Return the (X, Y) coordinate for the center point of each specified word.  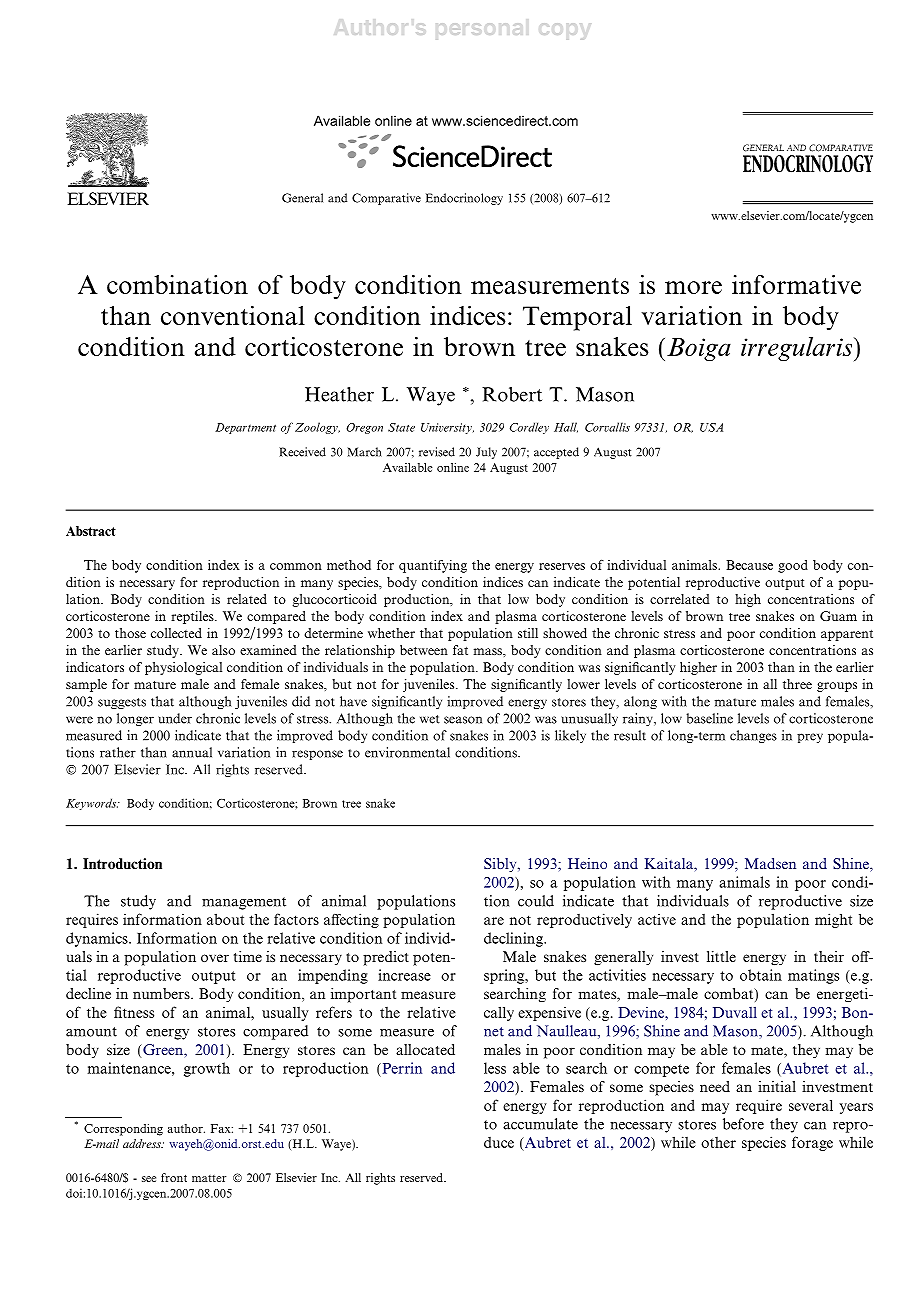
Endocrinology (464, 199)
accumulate (540, 1124)
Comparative (386, 199)
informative (796, 284)
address (143, 1143)
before (743, 1124)
